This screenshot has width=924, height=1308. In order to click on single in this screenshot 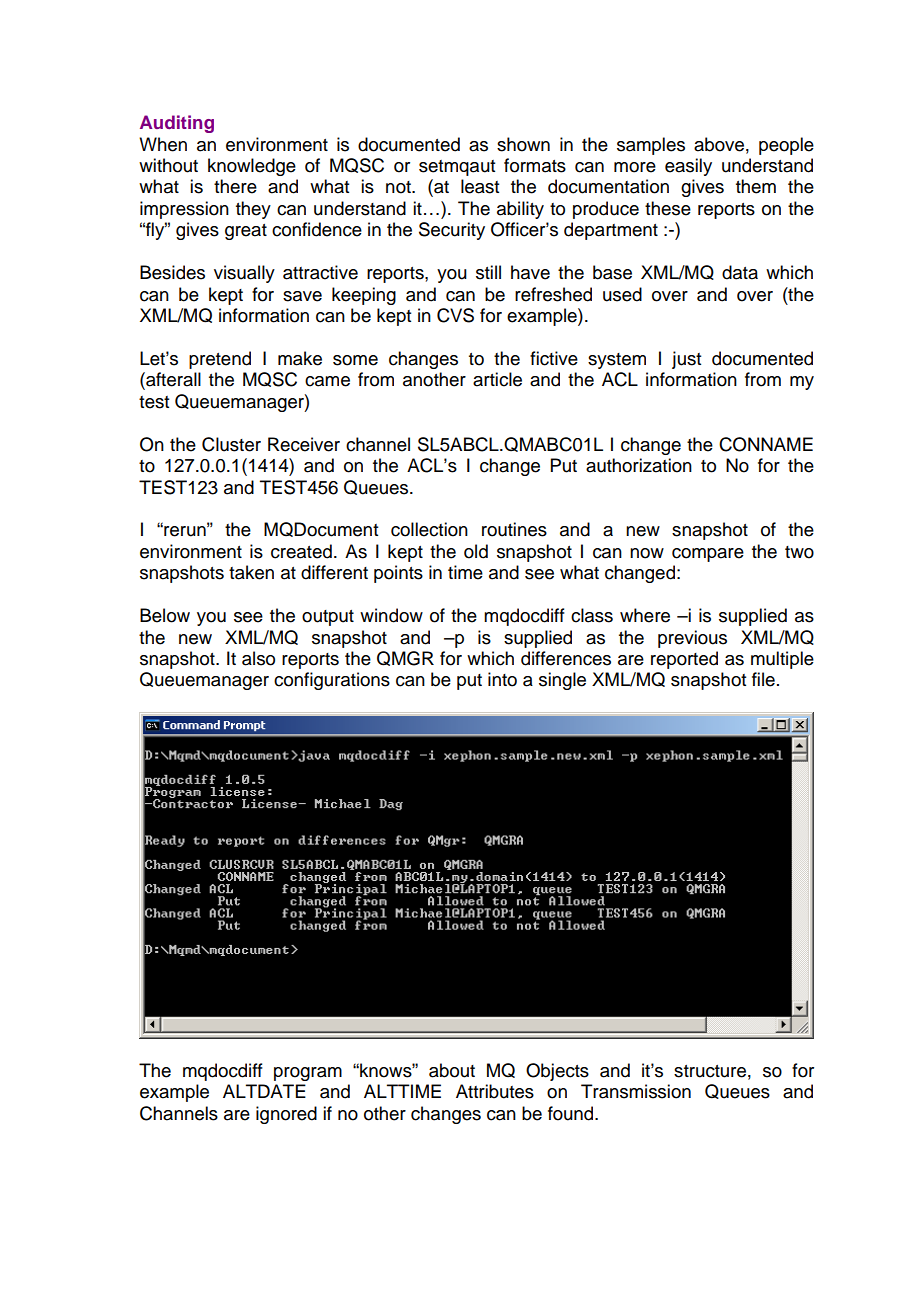, I will do `click(562, 681)`.
